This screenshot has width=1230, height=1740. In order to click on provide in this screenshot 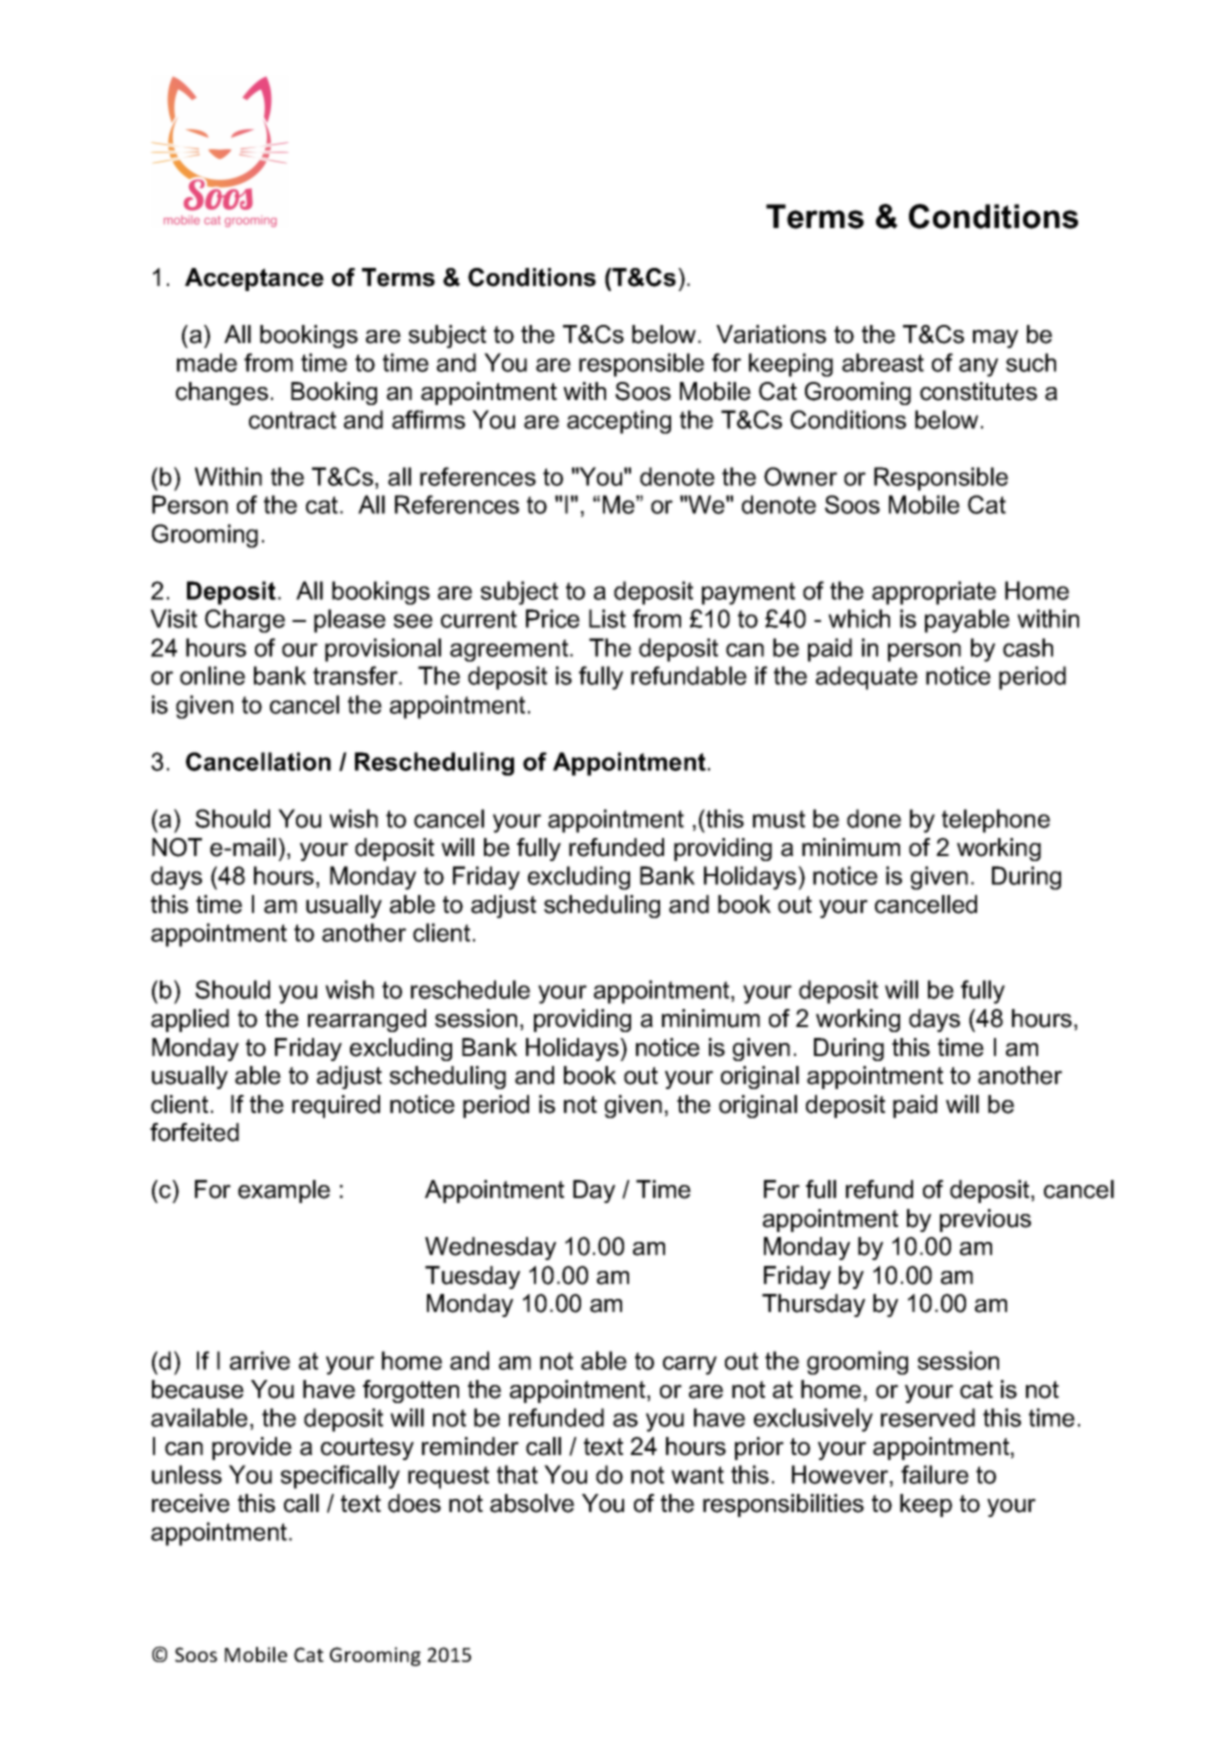, I will do `click(252, 1448)`.
